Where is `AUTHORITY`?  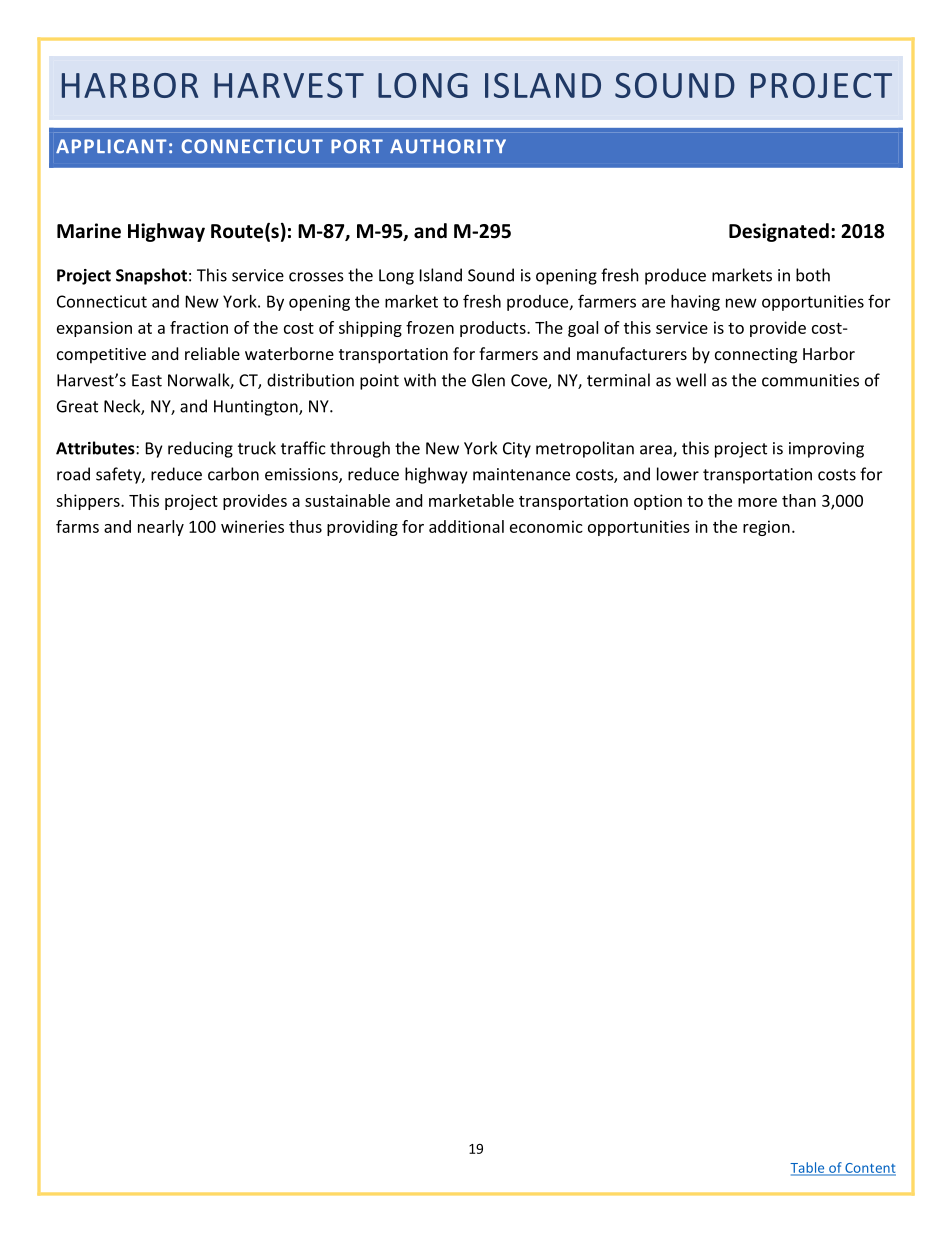
AUTHORITY is located at coordinates (448, 146).
